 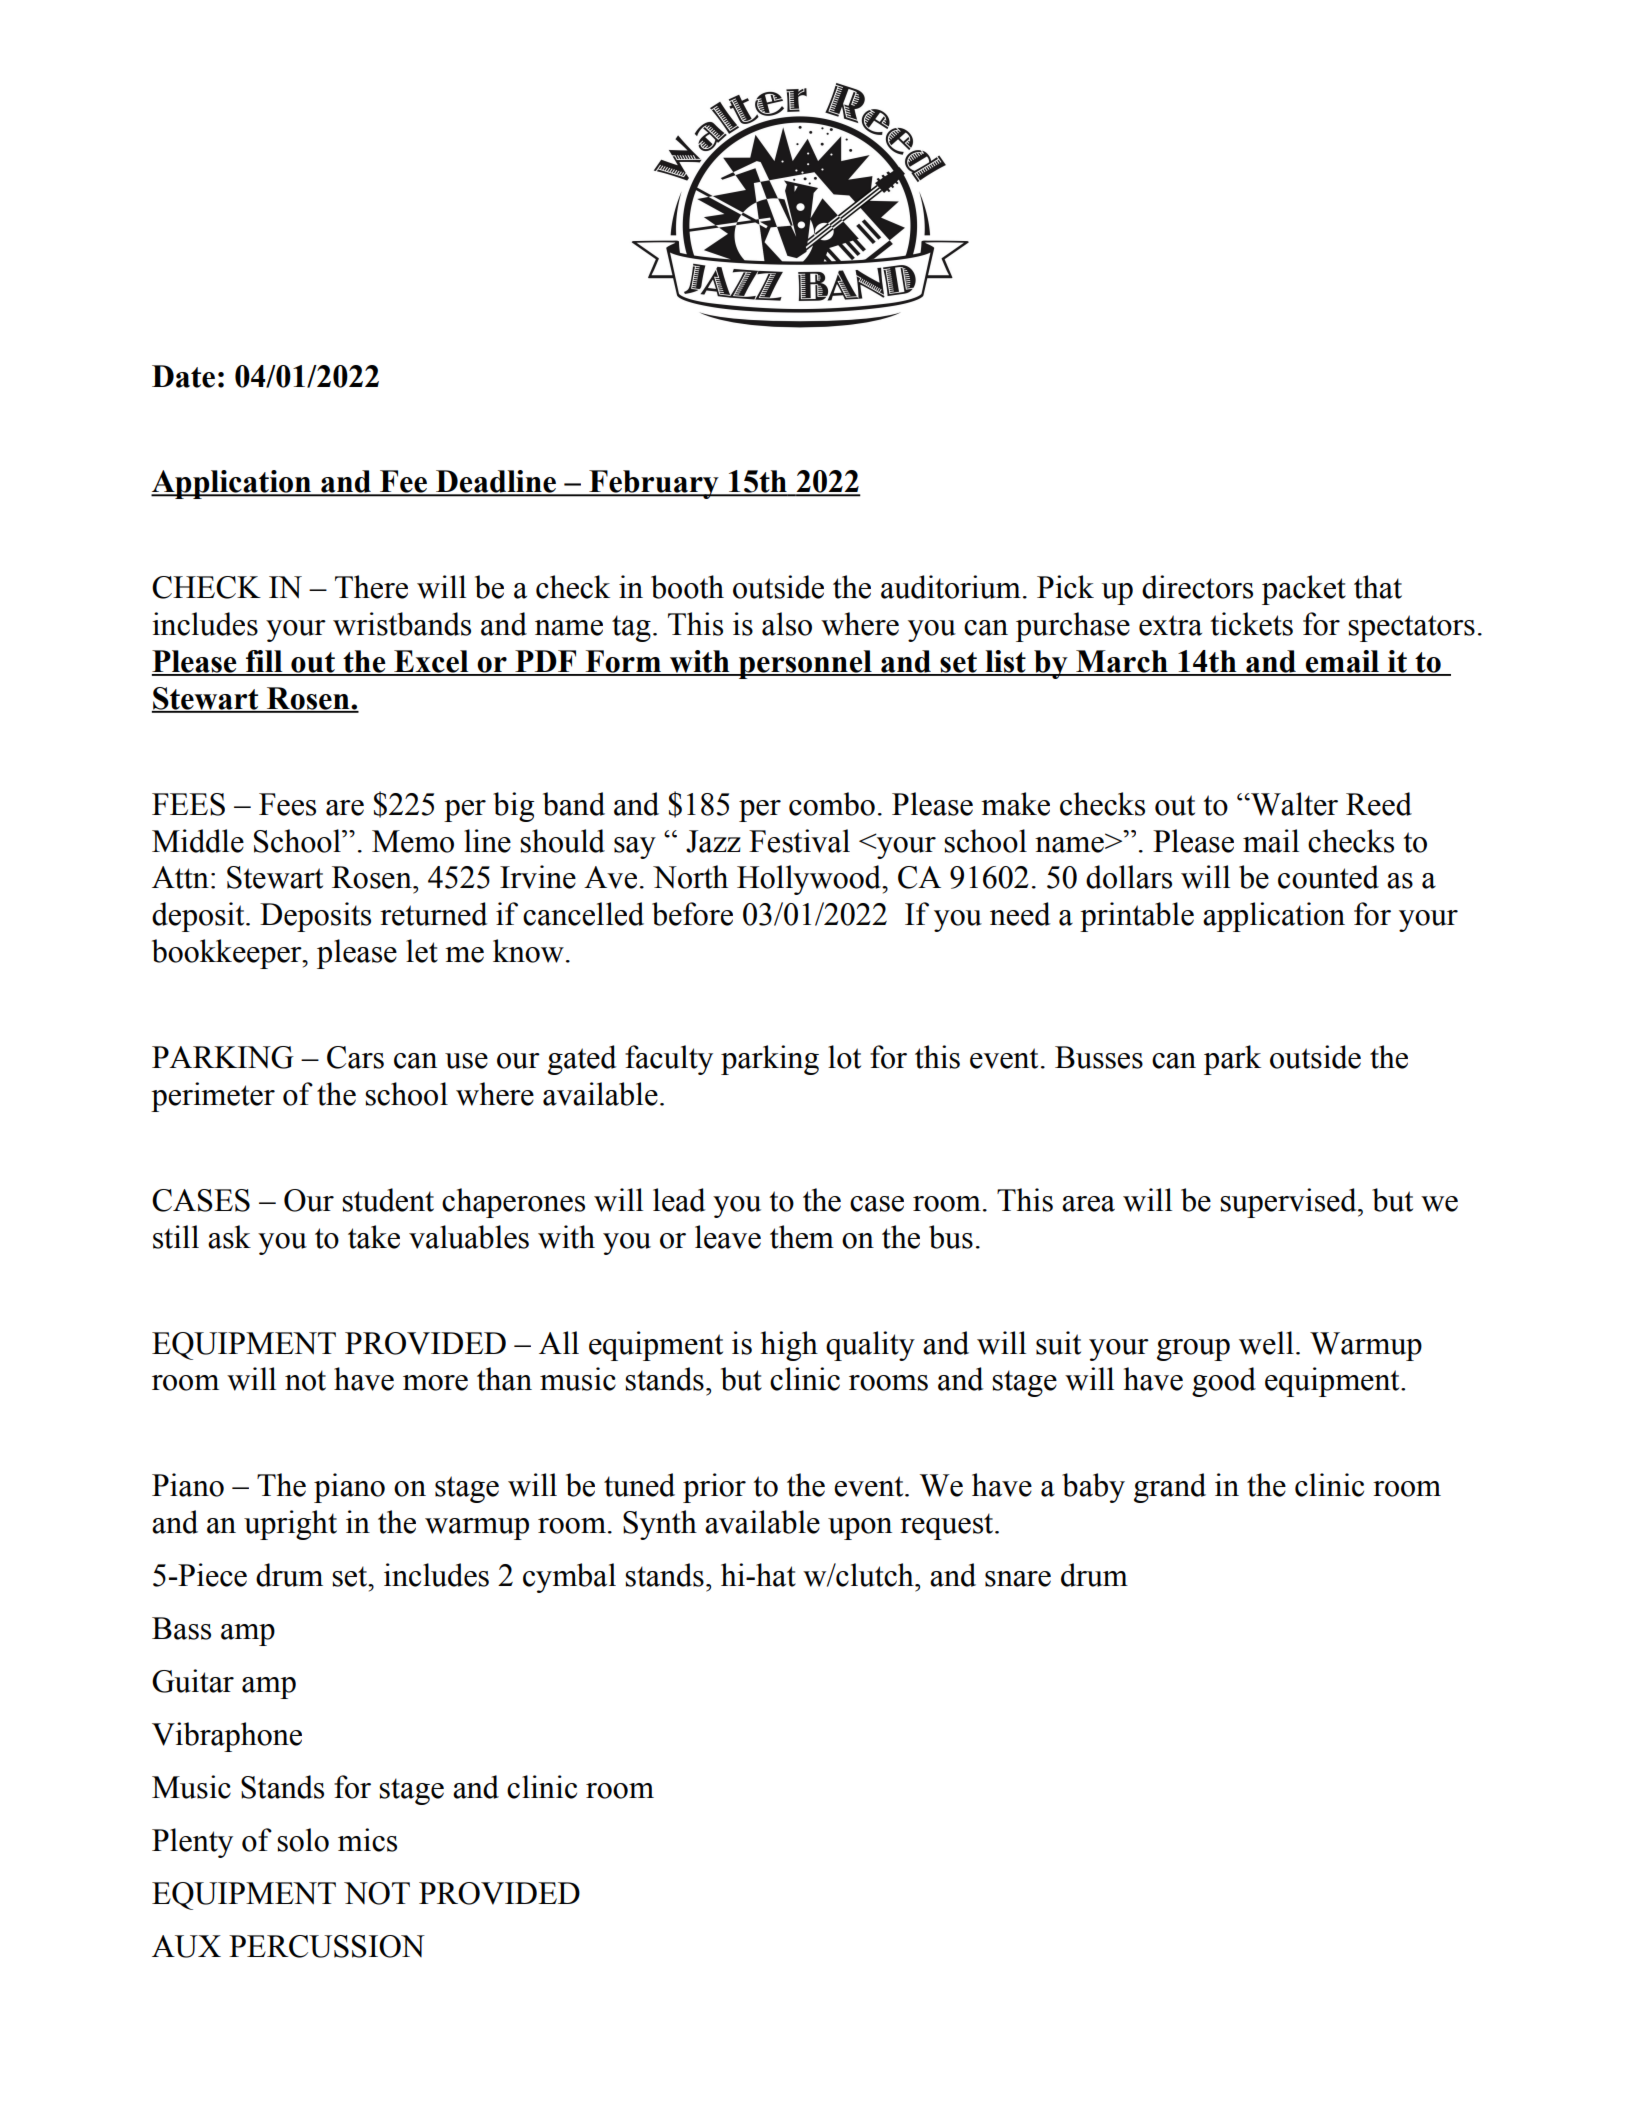 I want to click on them, so click(x=802, y=1237).
